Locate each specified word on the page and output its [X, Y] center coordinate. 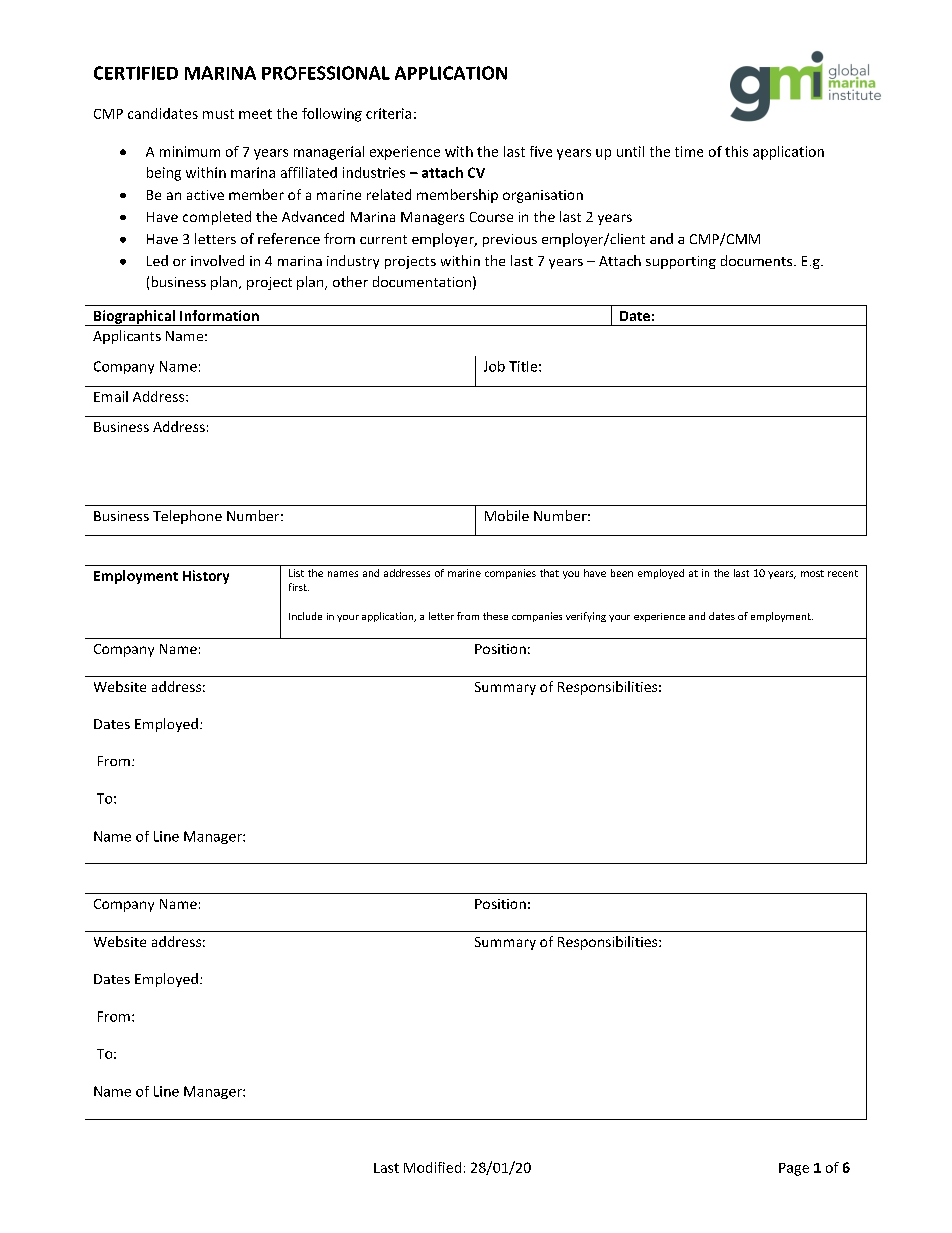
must [218, 114]
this [736, 151]
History [206, 577]
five [541, 151]
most [812, 573]
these [495, 616]
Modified [432, 1167]
